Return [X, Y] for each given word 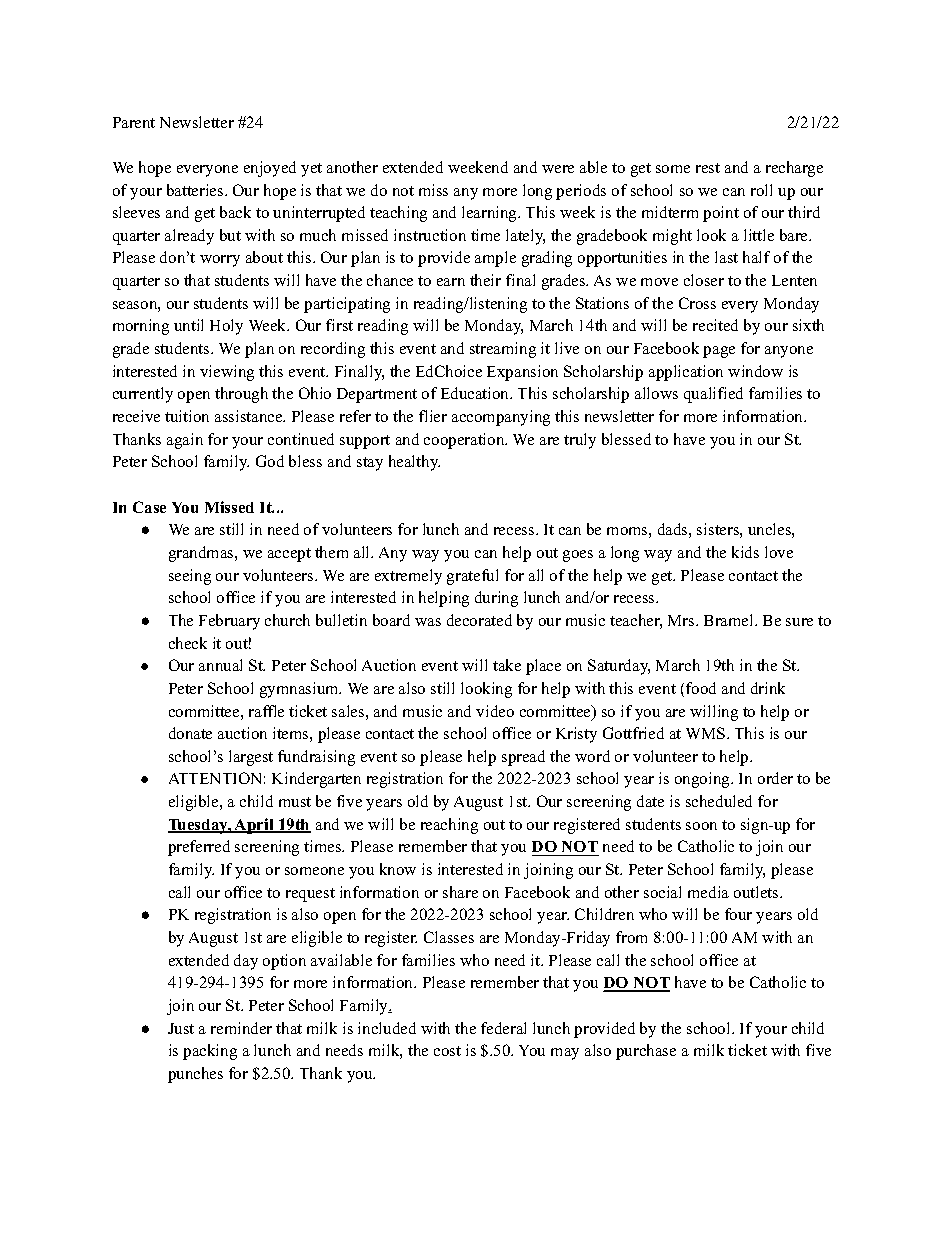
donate [190, 733]
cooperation [465, 441]
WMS [707, 733]
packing [210, 1052]
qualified [713, 395]
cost [447, 1051]
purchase [646, 1052]
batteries [196, 190]
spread [523, 758]
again [185, 441]
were [558, 169]
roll [761, 190]
